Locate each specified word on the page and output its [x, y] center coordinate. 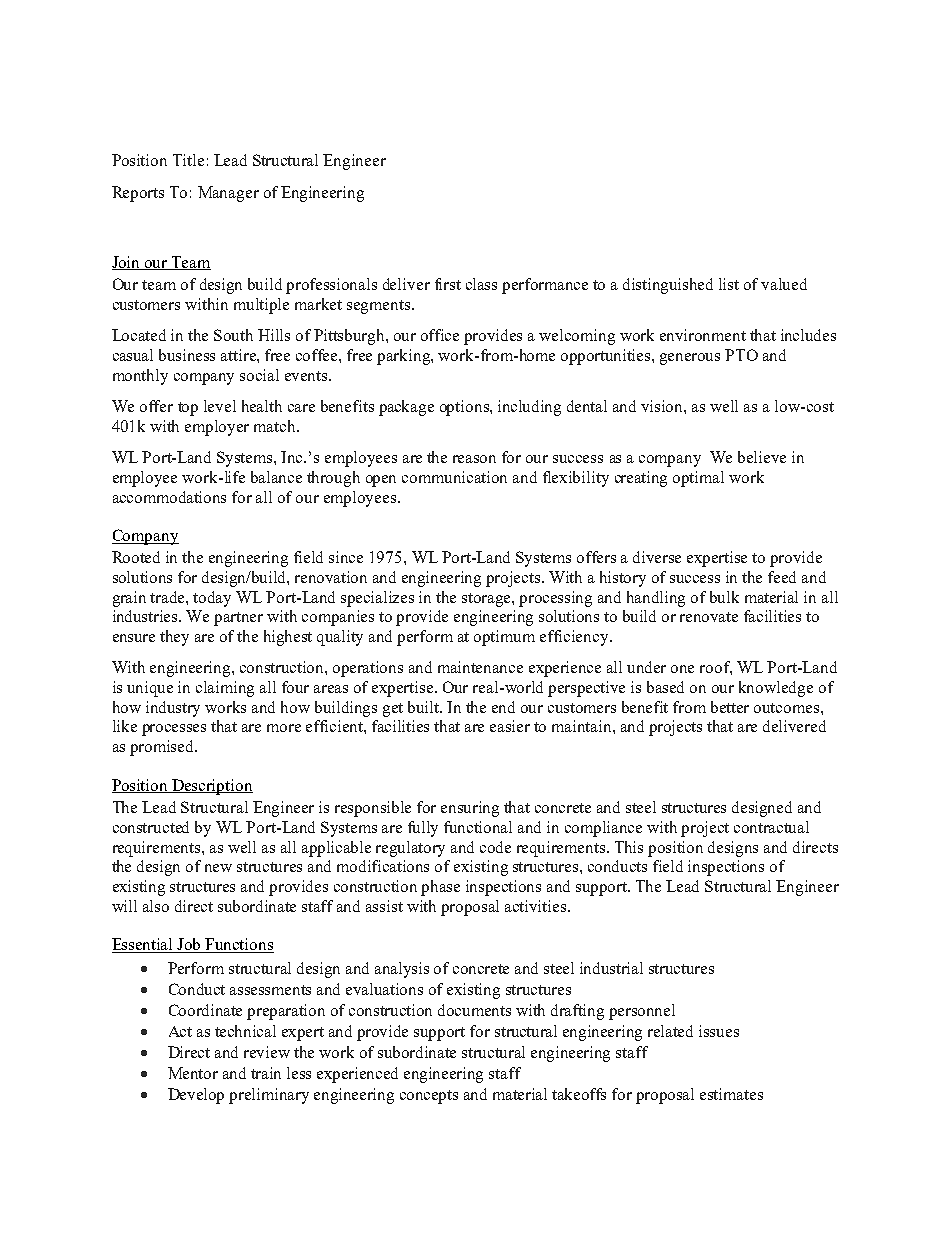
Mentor [193, 1073]
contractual [771, 827]
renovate [709, 617]
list [729, 284]
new [218, 868]
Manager [228, 194]
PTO [741, 355]
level [220, 406]
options [465, 408]
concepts [429, 1097]
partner [238, 619]
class [481, 284]
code [495, 847]
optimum [504, 638]
